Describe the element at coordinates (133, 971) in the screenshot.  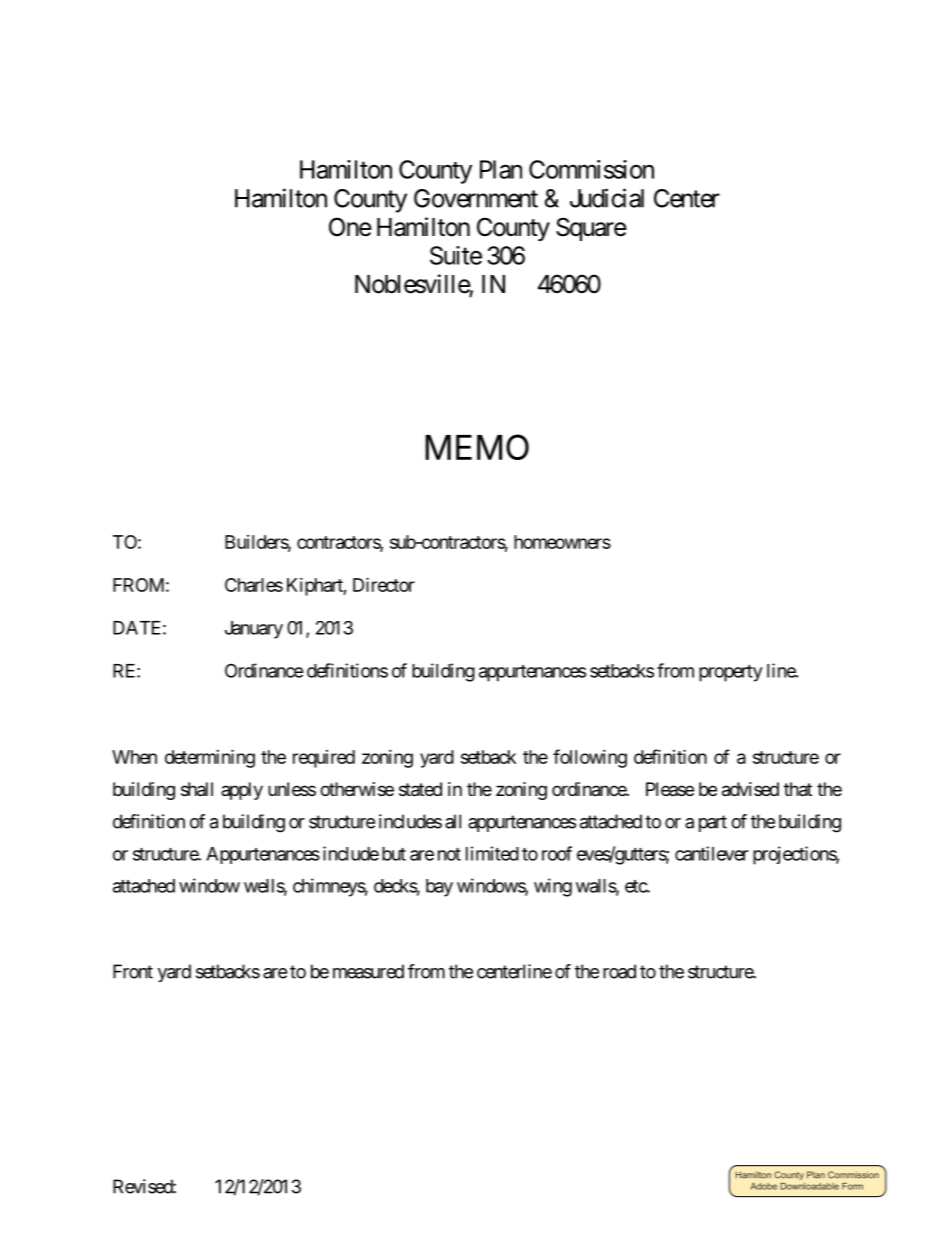
I see `Front` at that location.
